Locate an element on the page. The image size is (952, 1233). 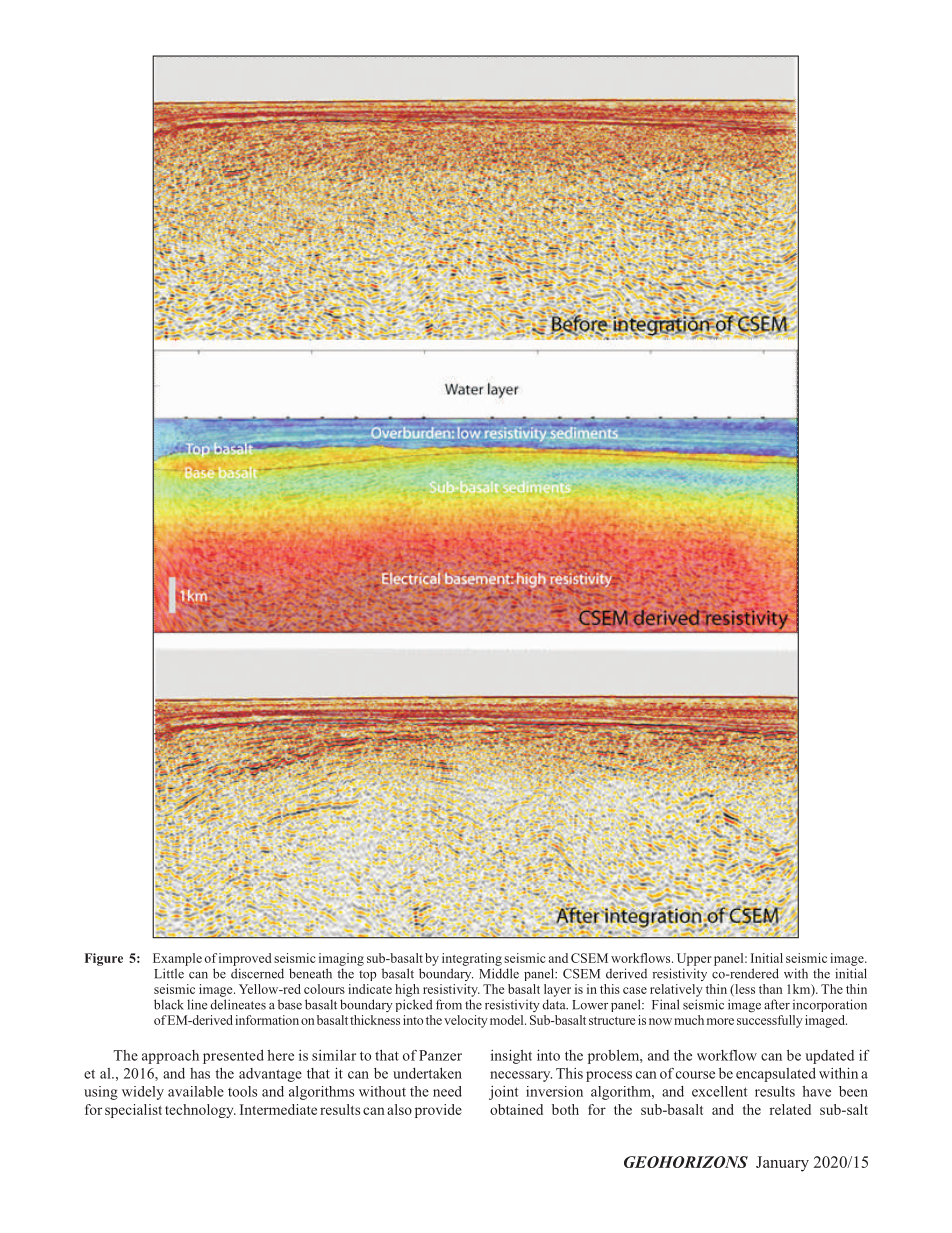
technology is located at coordinates (200, 1111).
